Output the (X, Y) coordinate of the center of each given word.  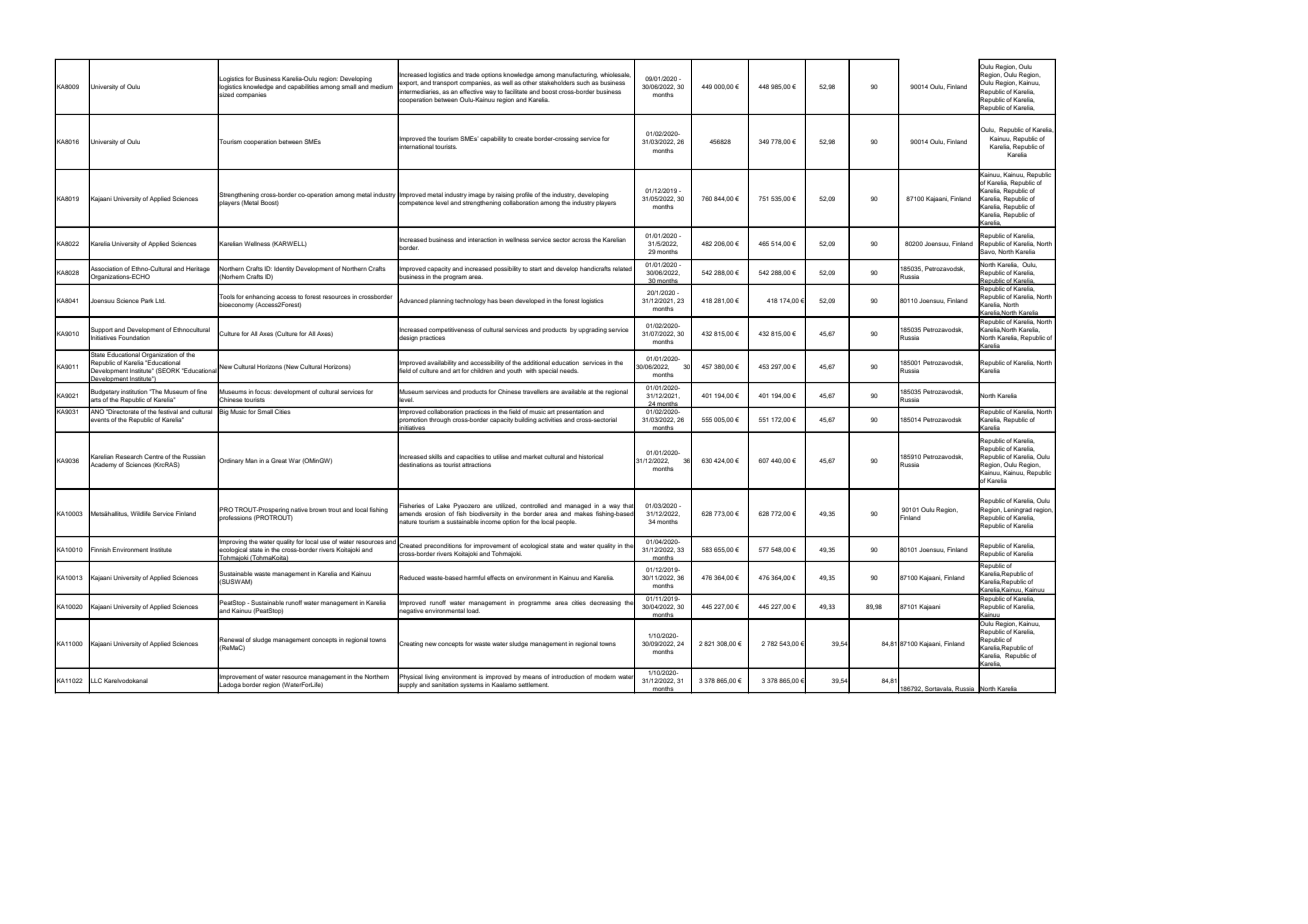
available (573, 391)
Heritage (198, 269)
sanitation (445, 683)
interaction (482, 239)
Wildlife (141, 513)
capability (493, 139)
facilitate (516, 91)
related (622, 268)
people (566, 522)
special (548, 371)
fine (202, 391)
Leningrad (1018, 510)
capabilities (303, 87)
